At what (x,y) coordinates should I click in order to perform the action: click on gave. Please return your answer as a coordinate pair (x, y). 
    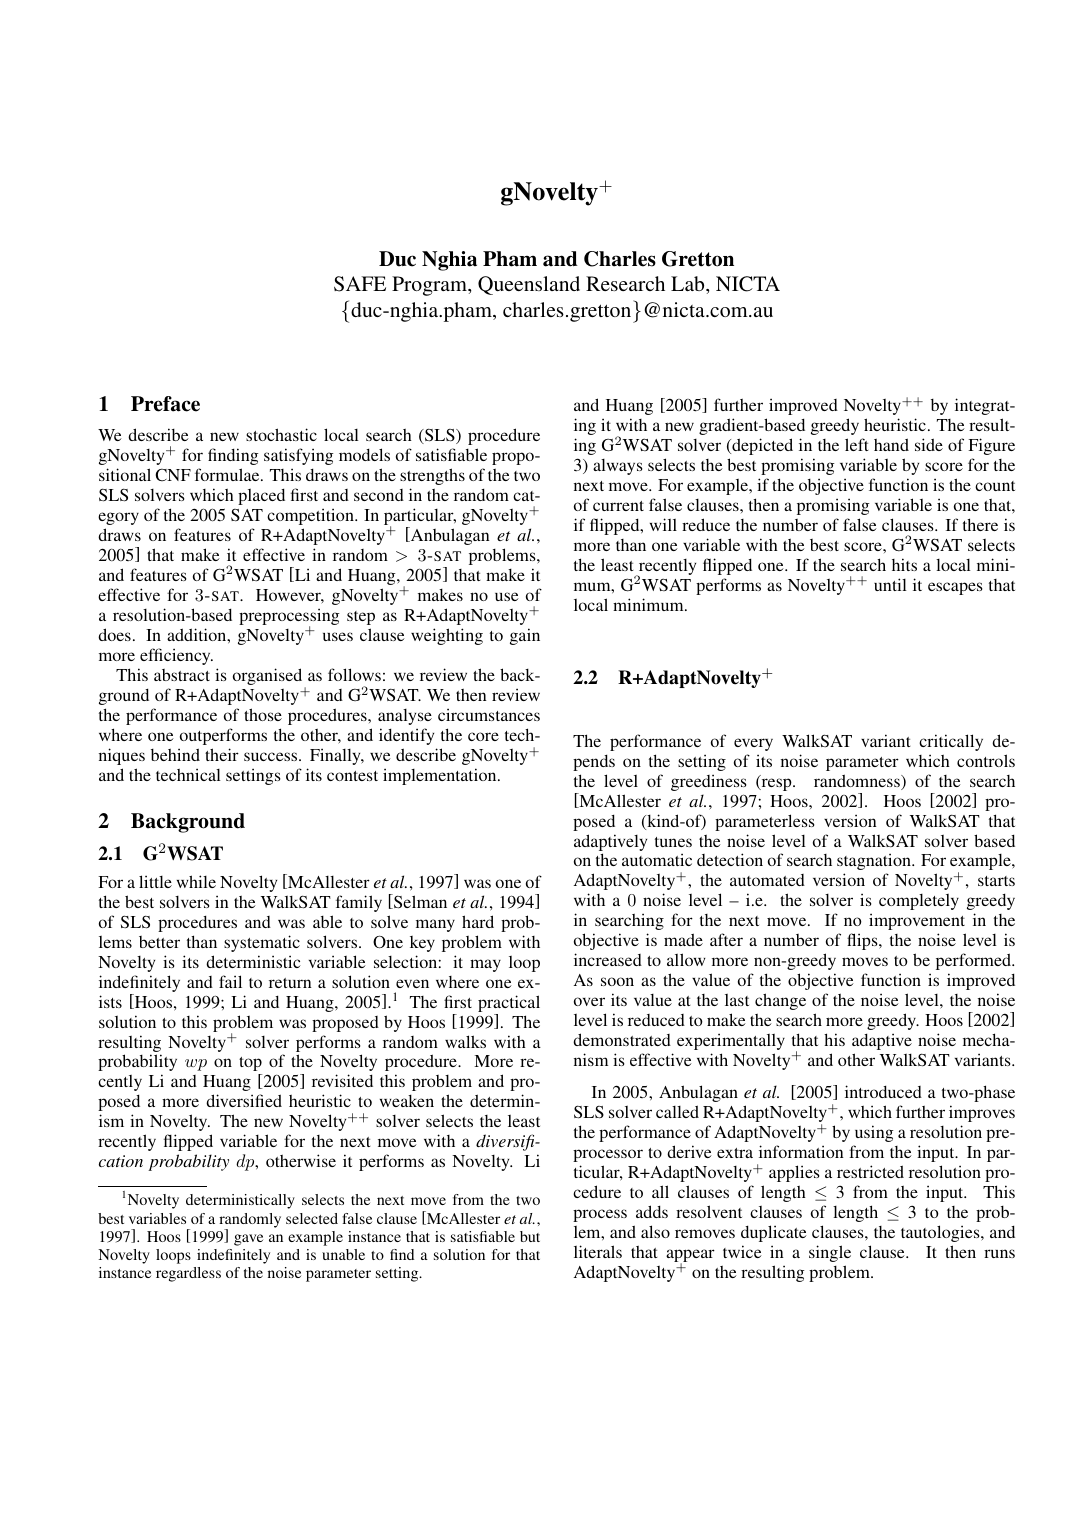
    Looking at the image, I should click on (248, 1240).
